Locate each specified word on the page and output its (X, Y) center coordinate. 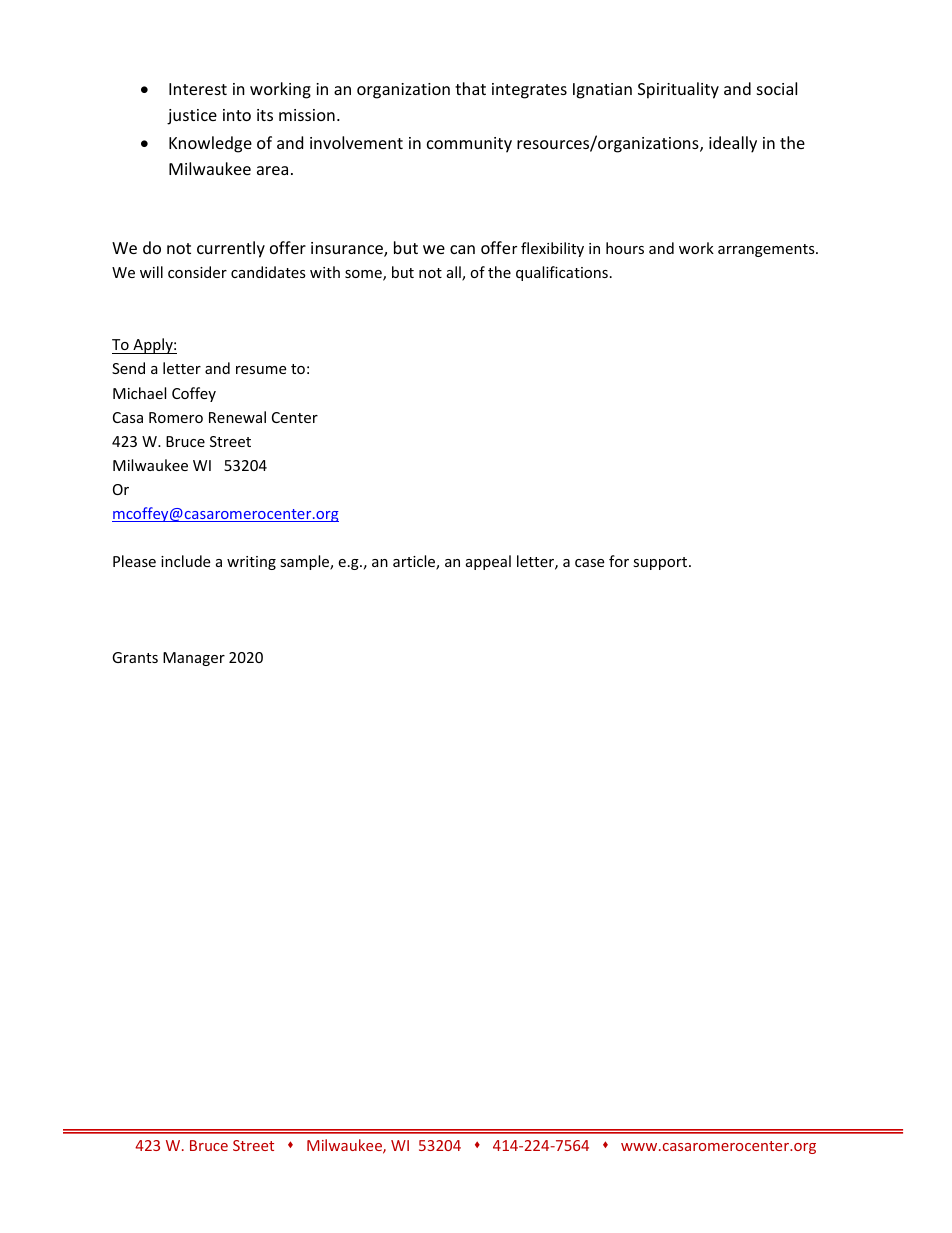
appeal (488, 562)
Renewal (237, 417)
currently (231, 249)
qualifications (562, 273)
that (470, 88)
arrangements (767, 250)
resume (261, 370)
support (661, 563)
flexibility (552, 249)
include (185, 561)
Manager (194, 659)
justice (192, 117)
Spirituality (678, 90)
